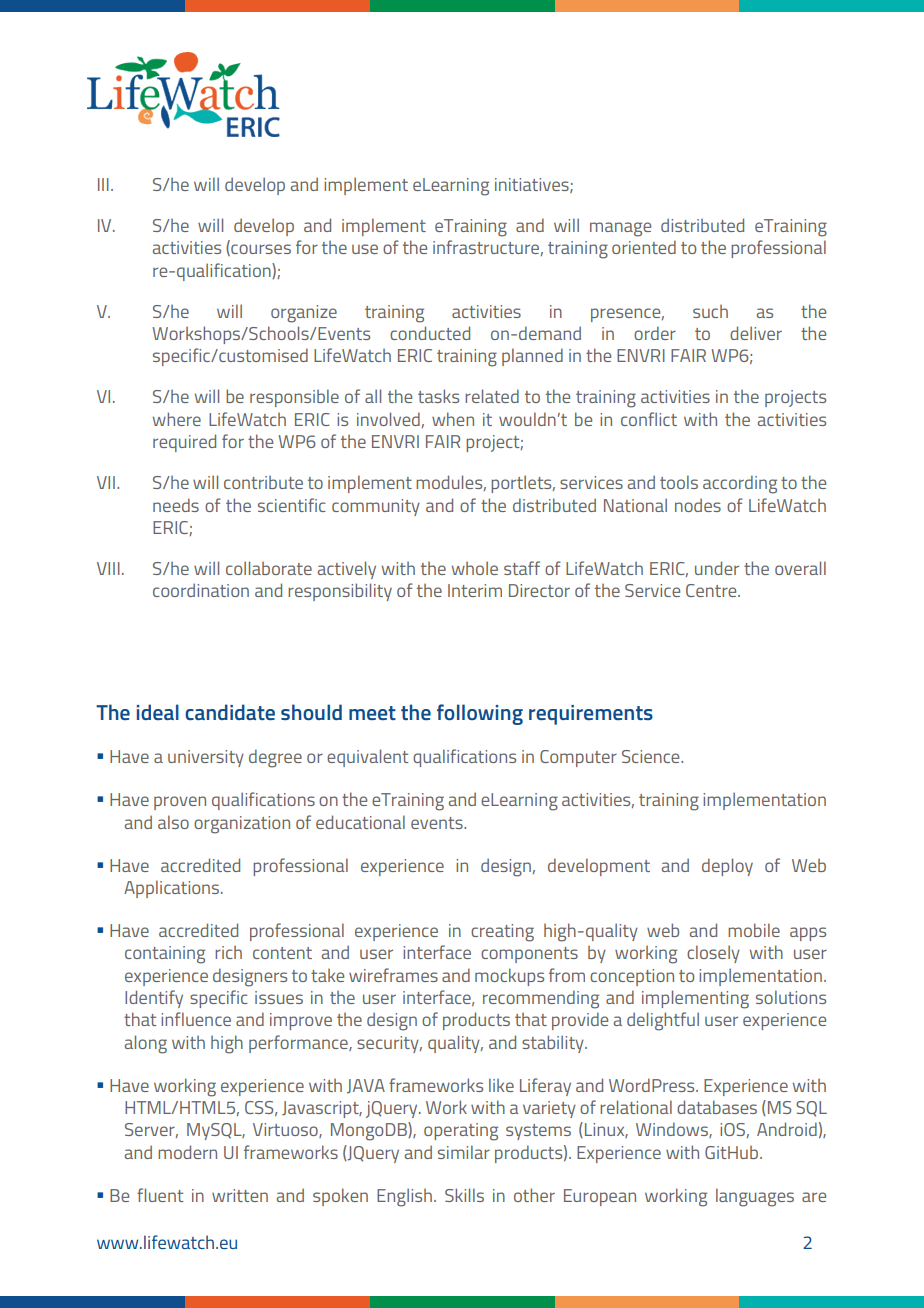 This image has height=1308, width=924. I want to click on creating, so click(502, 933).
